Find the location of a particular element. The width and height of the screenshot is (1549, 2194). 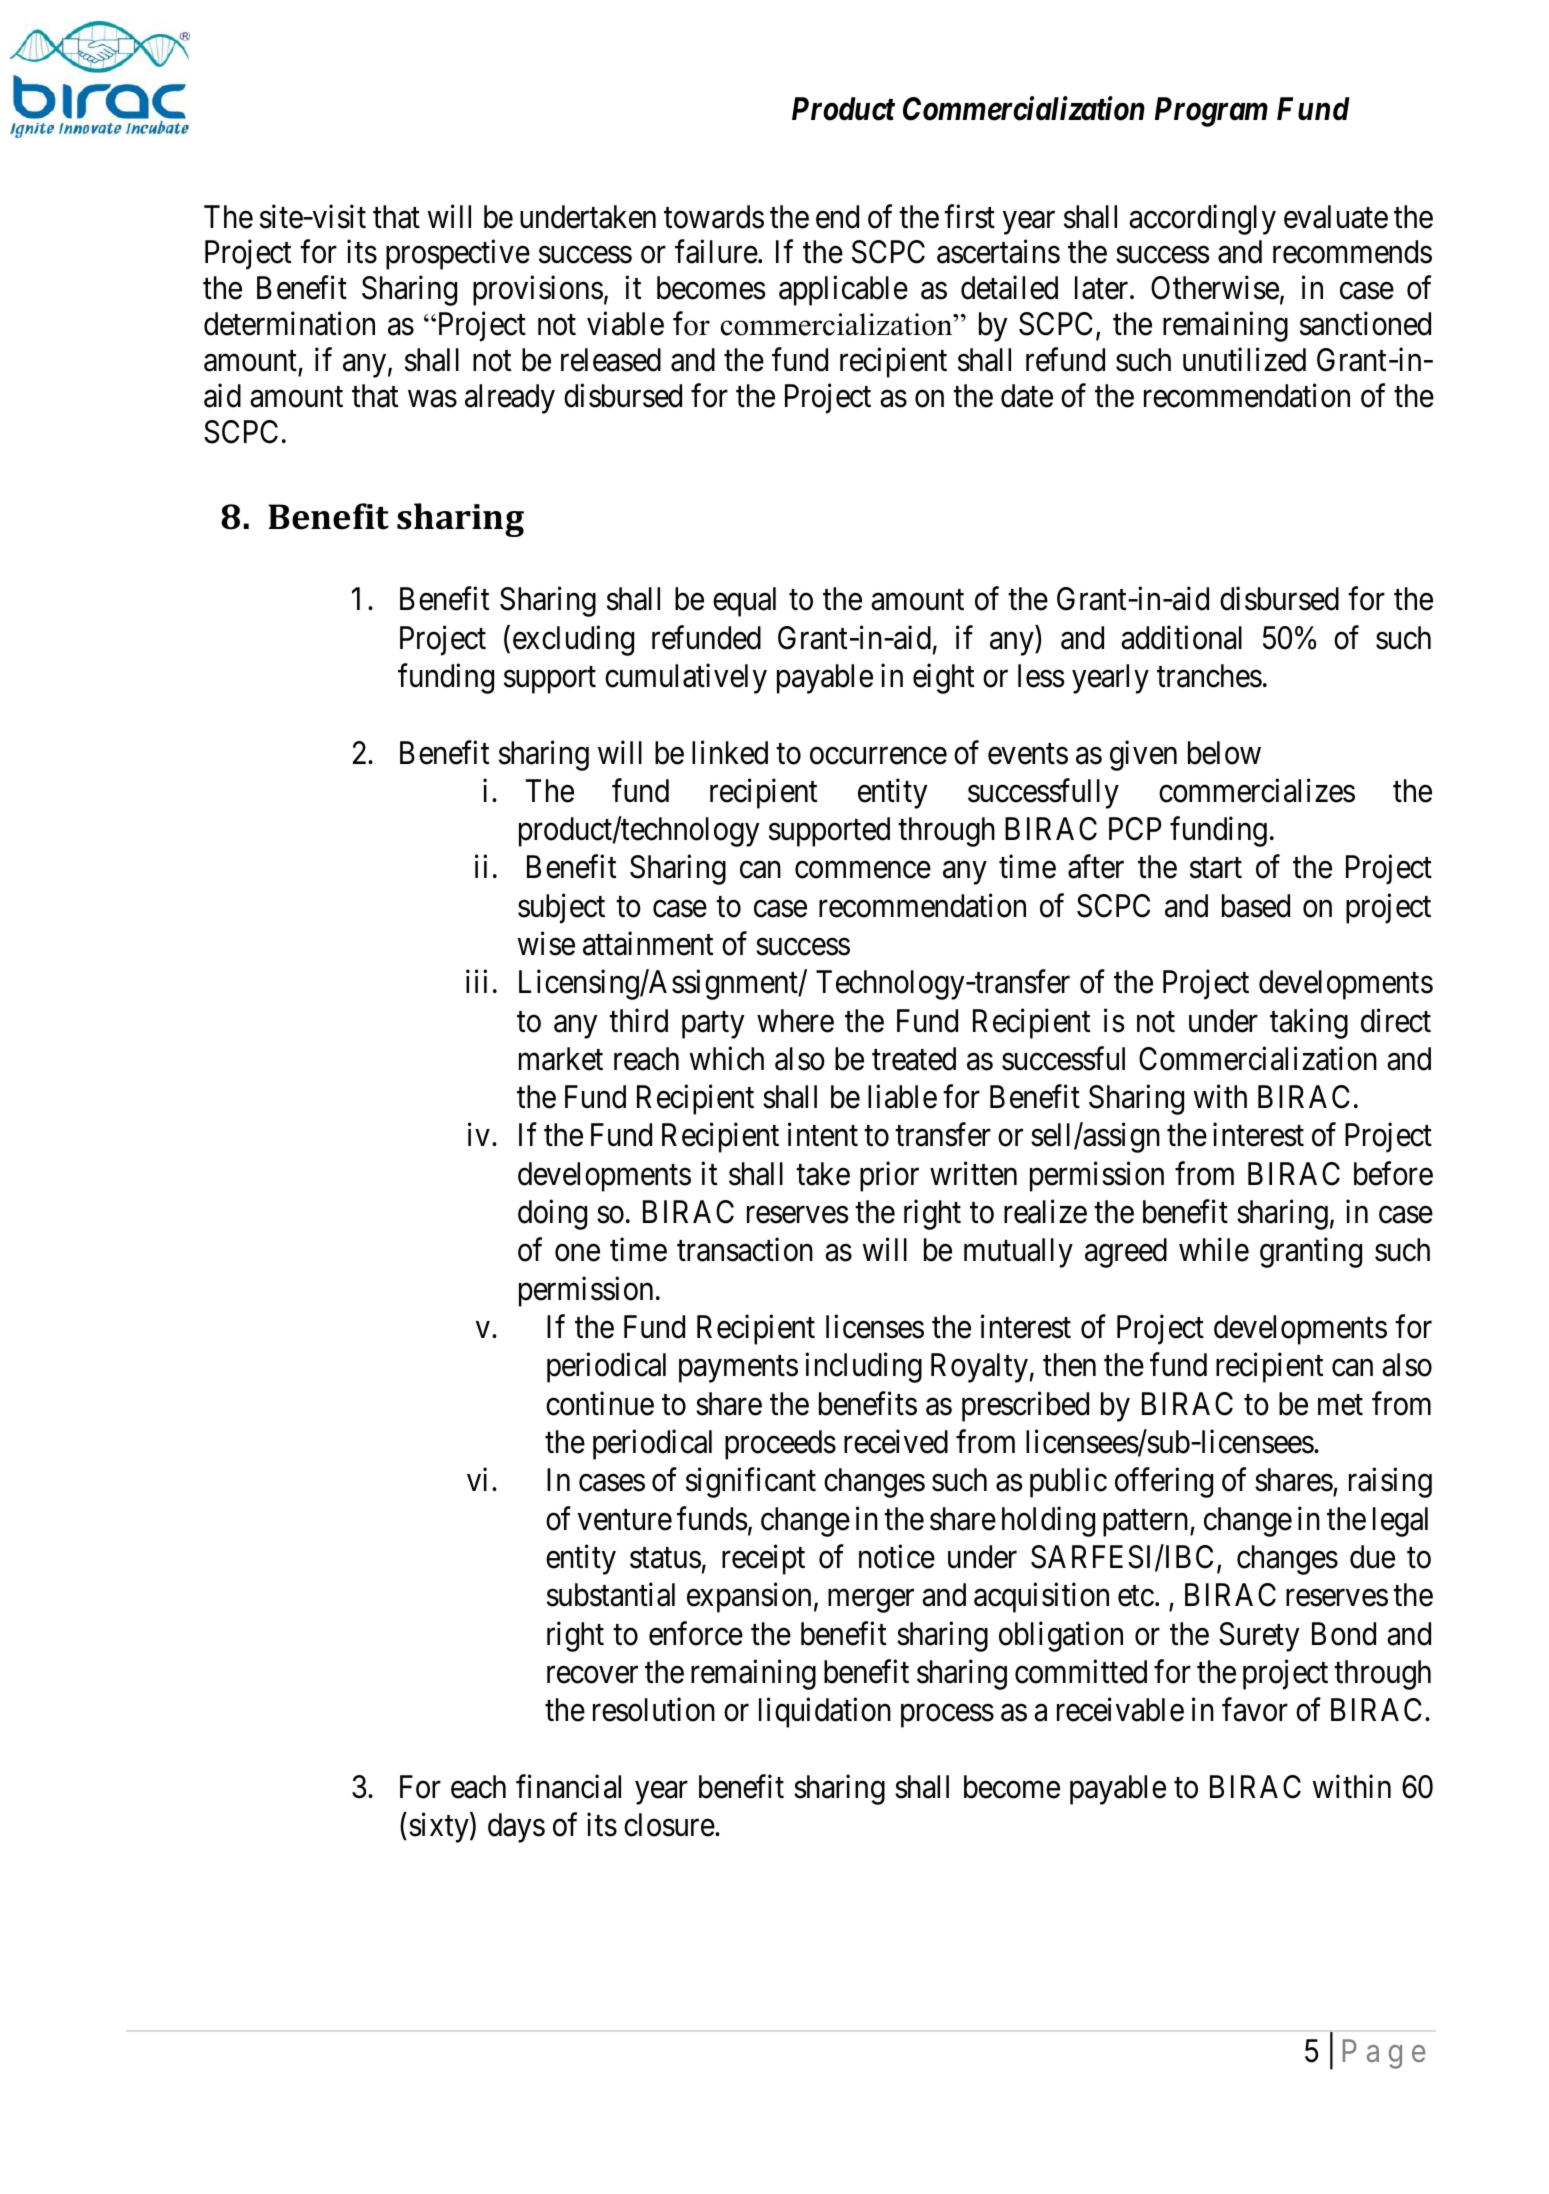

excluding is located at coordinates (573, 640).
